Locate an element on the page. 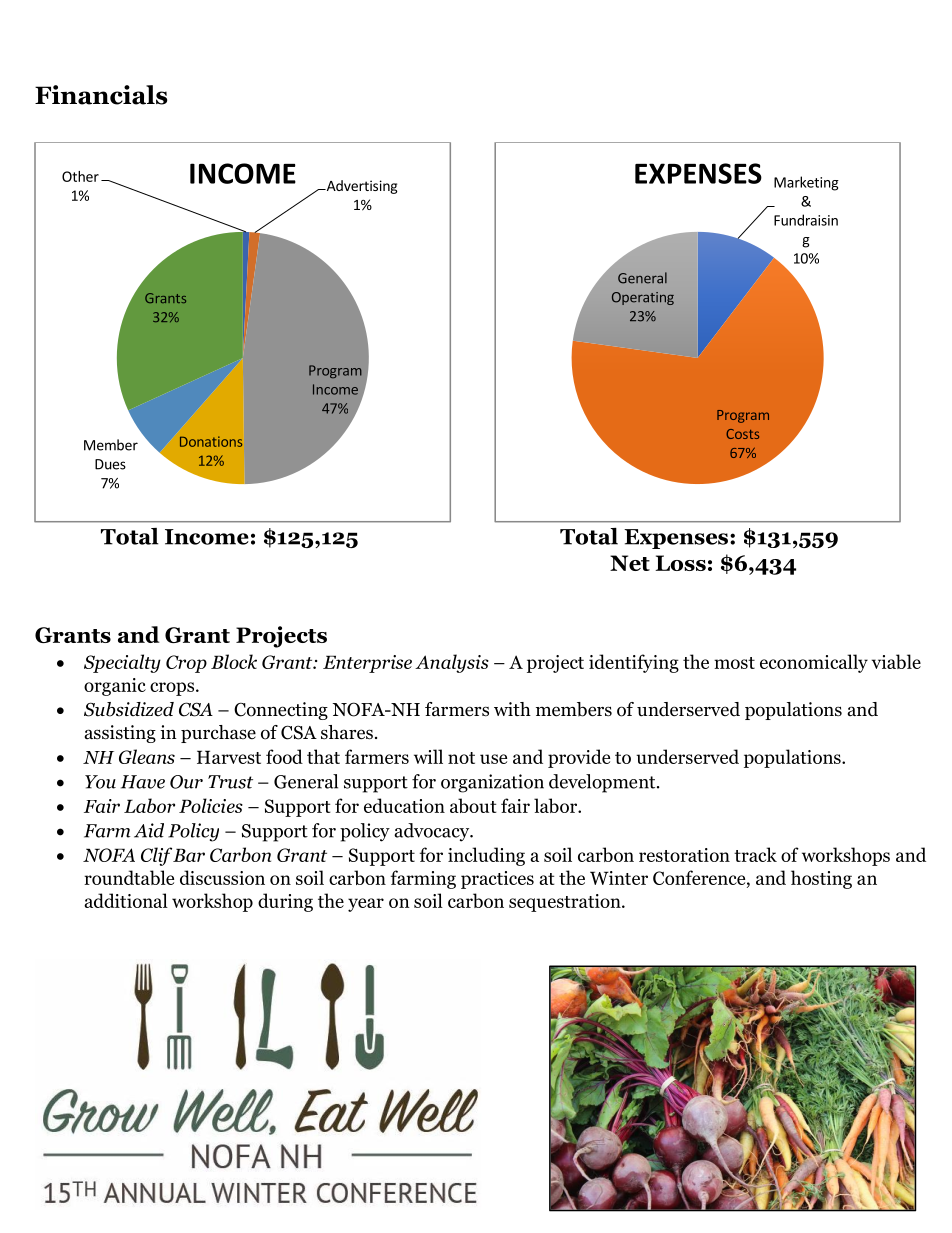 This page has width=952, height=1233. hosting is located at coordinates (821, 879).
